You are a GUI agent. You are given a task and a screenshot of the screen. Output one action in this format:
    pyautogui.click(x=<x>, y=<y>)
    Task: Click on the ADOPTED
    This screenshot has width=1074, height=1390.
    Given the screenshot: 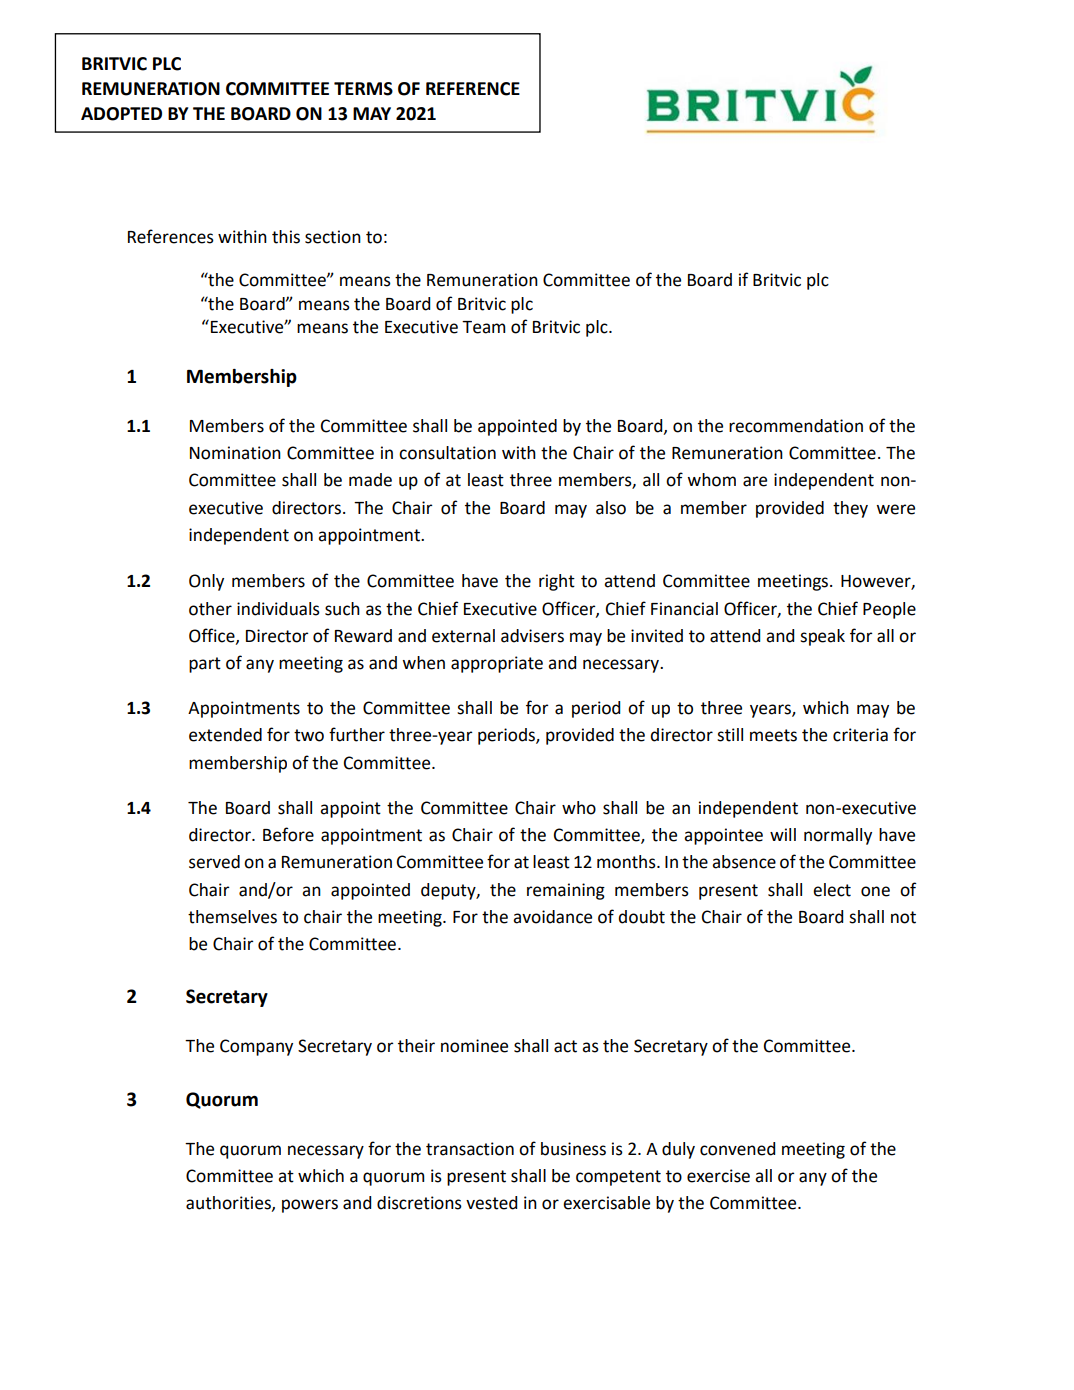 What is the action you would take?
    pyautogui.click(x=121, y=114)
